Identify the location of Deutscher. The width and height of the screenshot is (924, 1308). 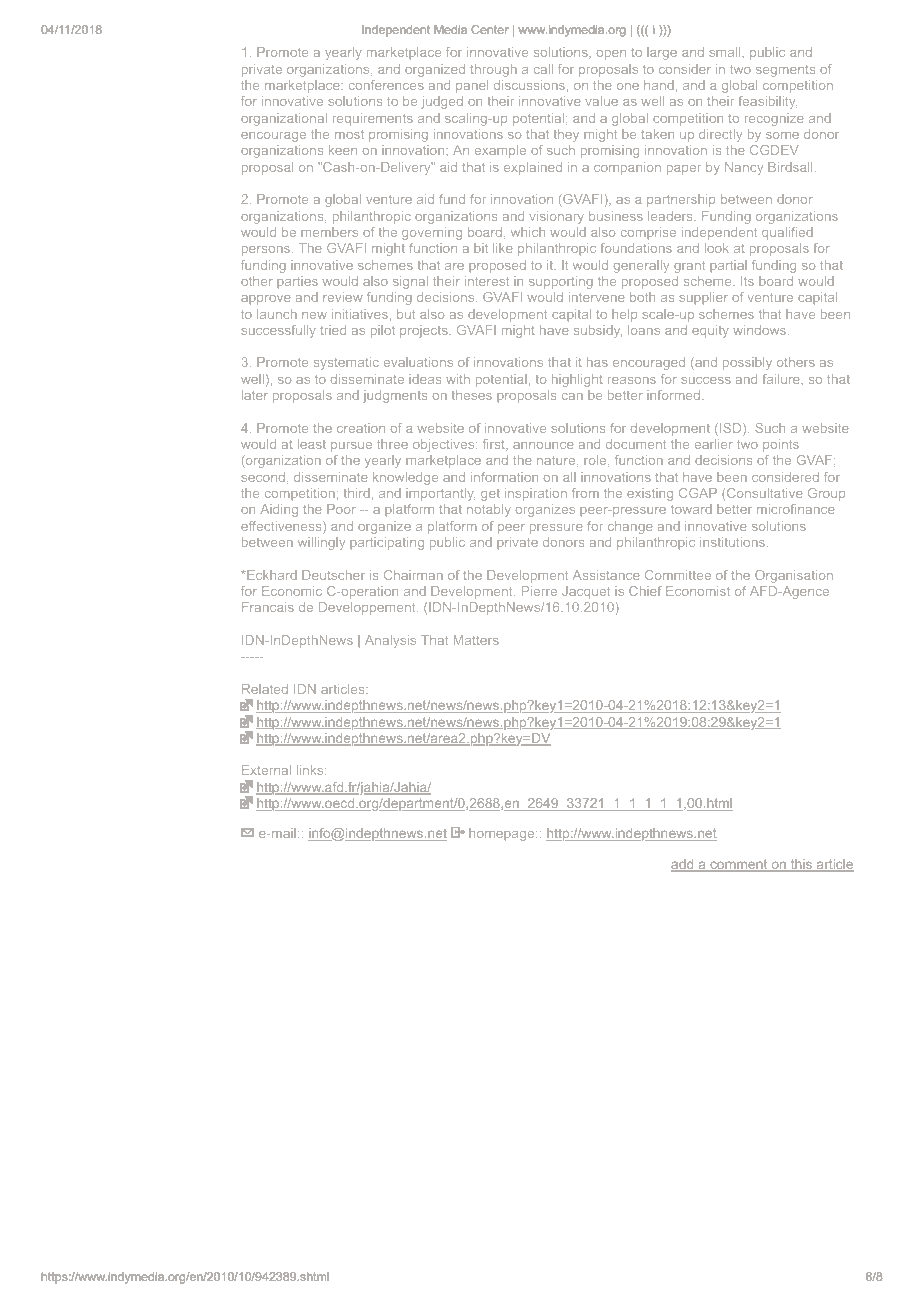
(333, 575).
